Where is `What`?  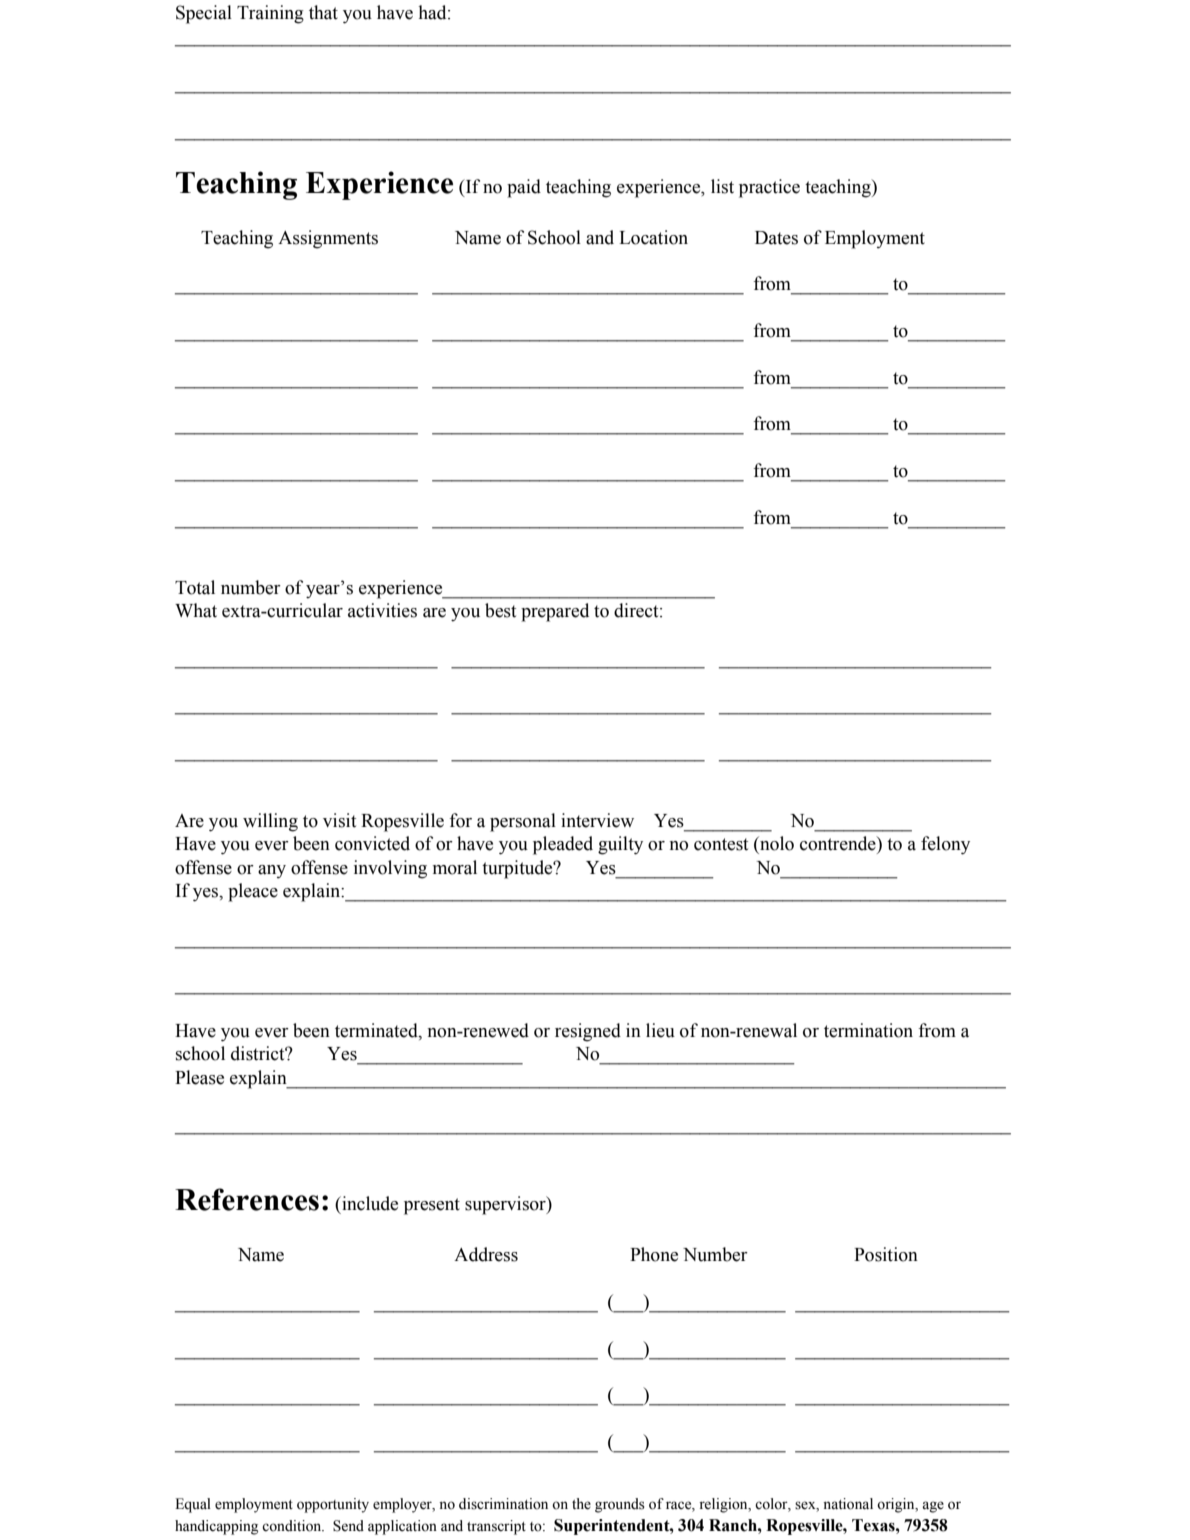 What is located at coordinates (196, 610).
